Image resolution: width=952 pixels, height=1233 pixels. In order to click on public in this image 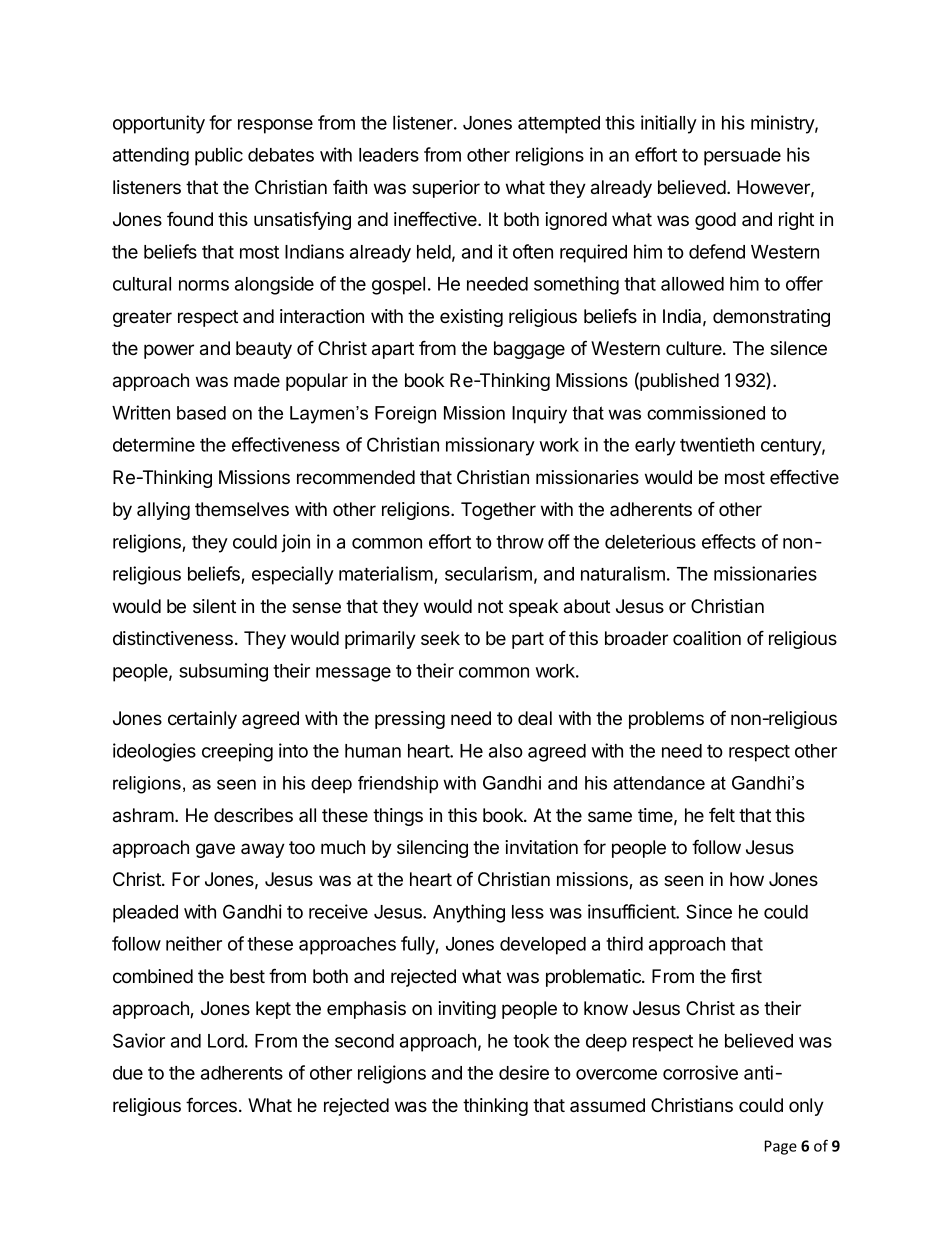, I will do `click(219, 156)`.
